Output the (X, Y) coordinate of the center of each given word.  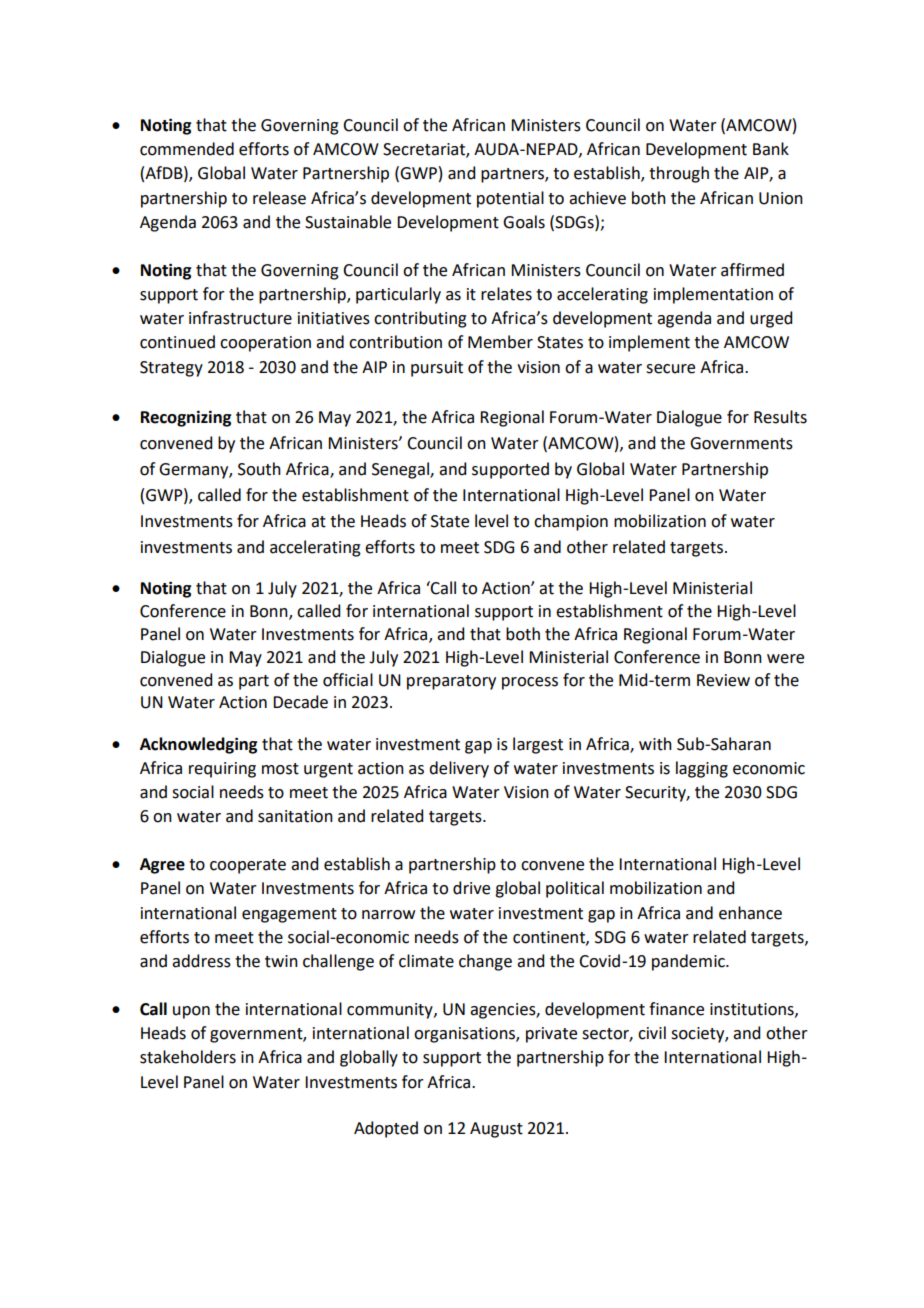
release (279, 198)
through (679, 174)
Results (780, 417)
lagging (702, 769)
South (259, 469)
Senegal (401, 470)
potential (510, 199)
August (496, 1130)
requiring (222, 770)
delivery (459, 769)
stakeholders (188, 1057)
